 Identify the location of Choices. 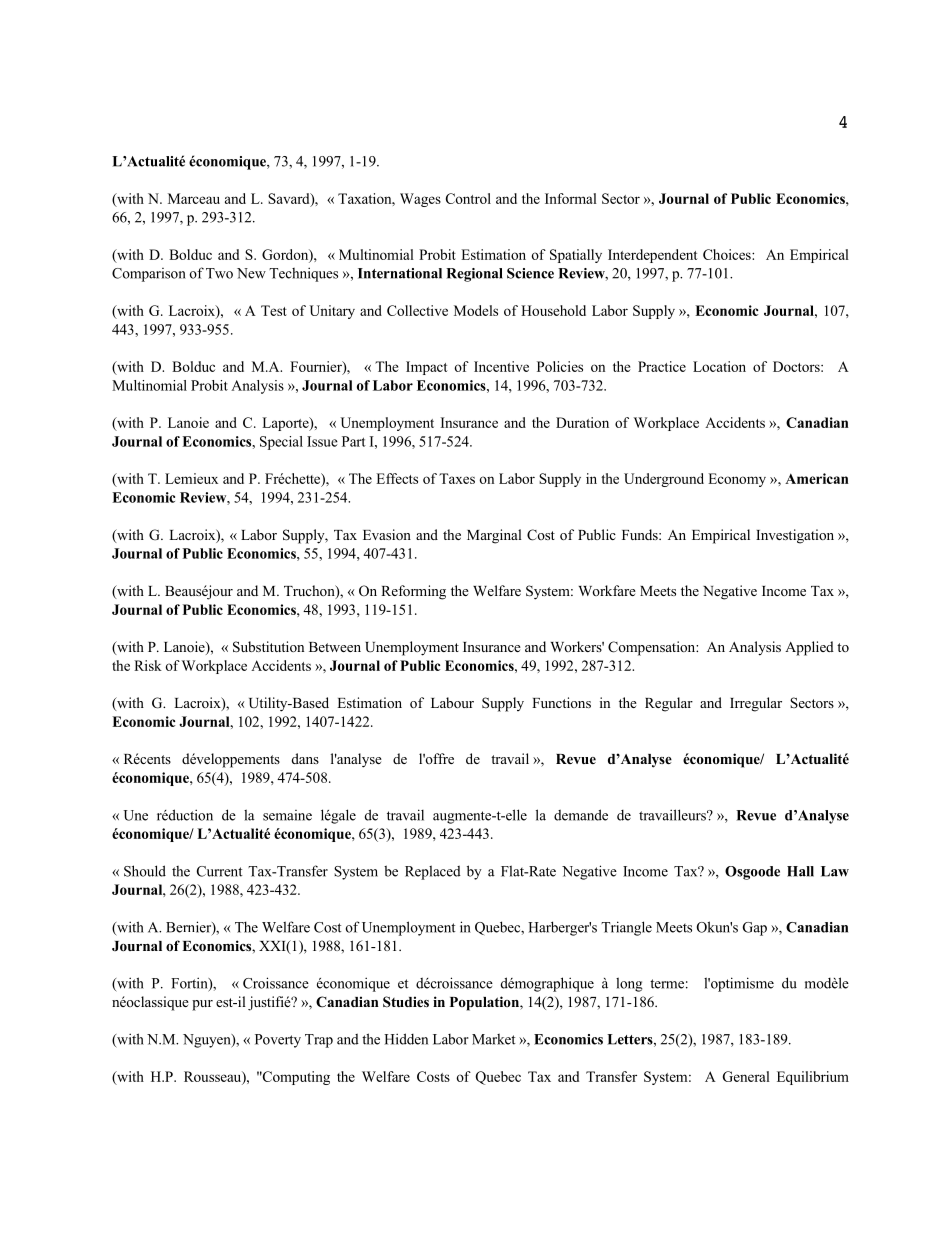
(728, 254).
